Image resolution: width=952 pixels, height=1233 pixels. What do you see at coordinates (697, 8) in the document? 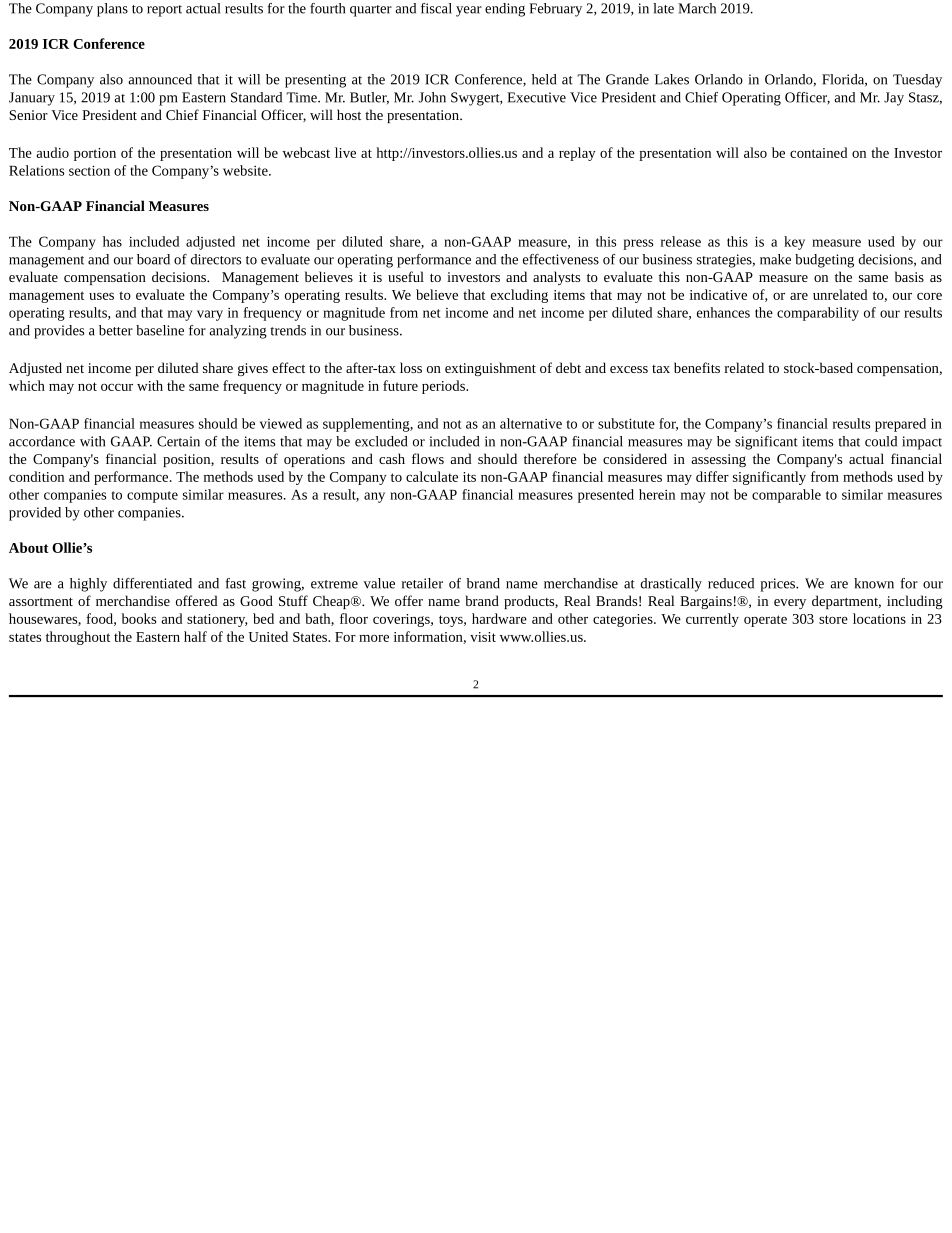
I see `March` at bounding box center [697, 8].
